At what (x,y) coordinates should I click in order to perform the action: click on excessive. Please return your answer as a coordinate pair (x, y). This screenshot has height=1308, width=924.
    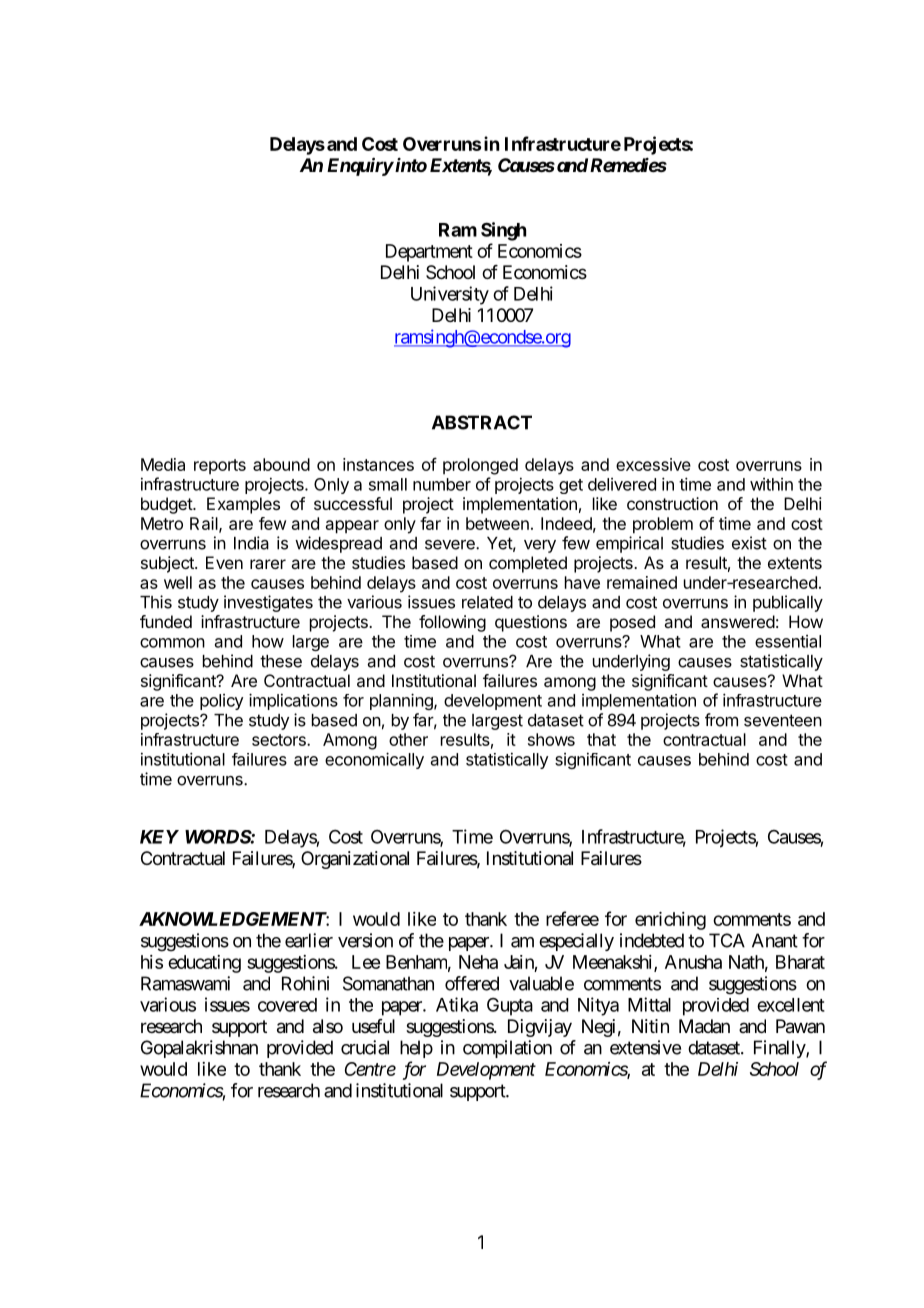
    Looking at the image, I should click on (653, 464).
